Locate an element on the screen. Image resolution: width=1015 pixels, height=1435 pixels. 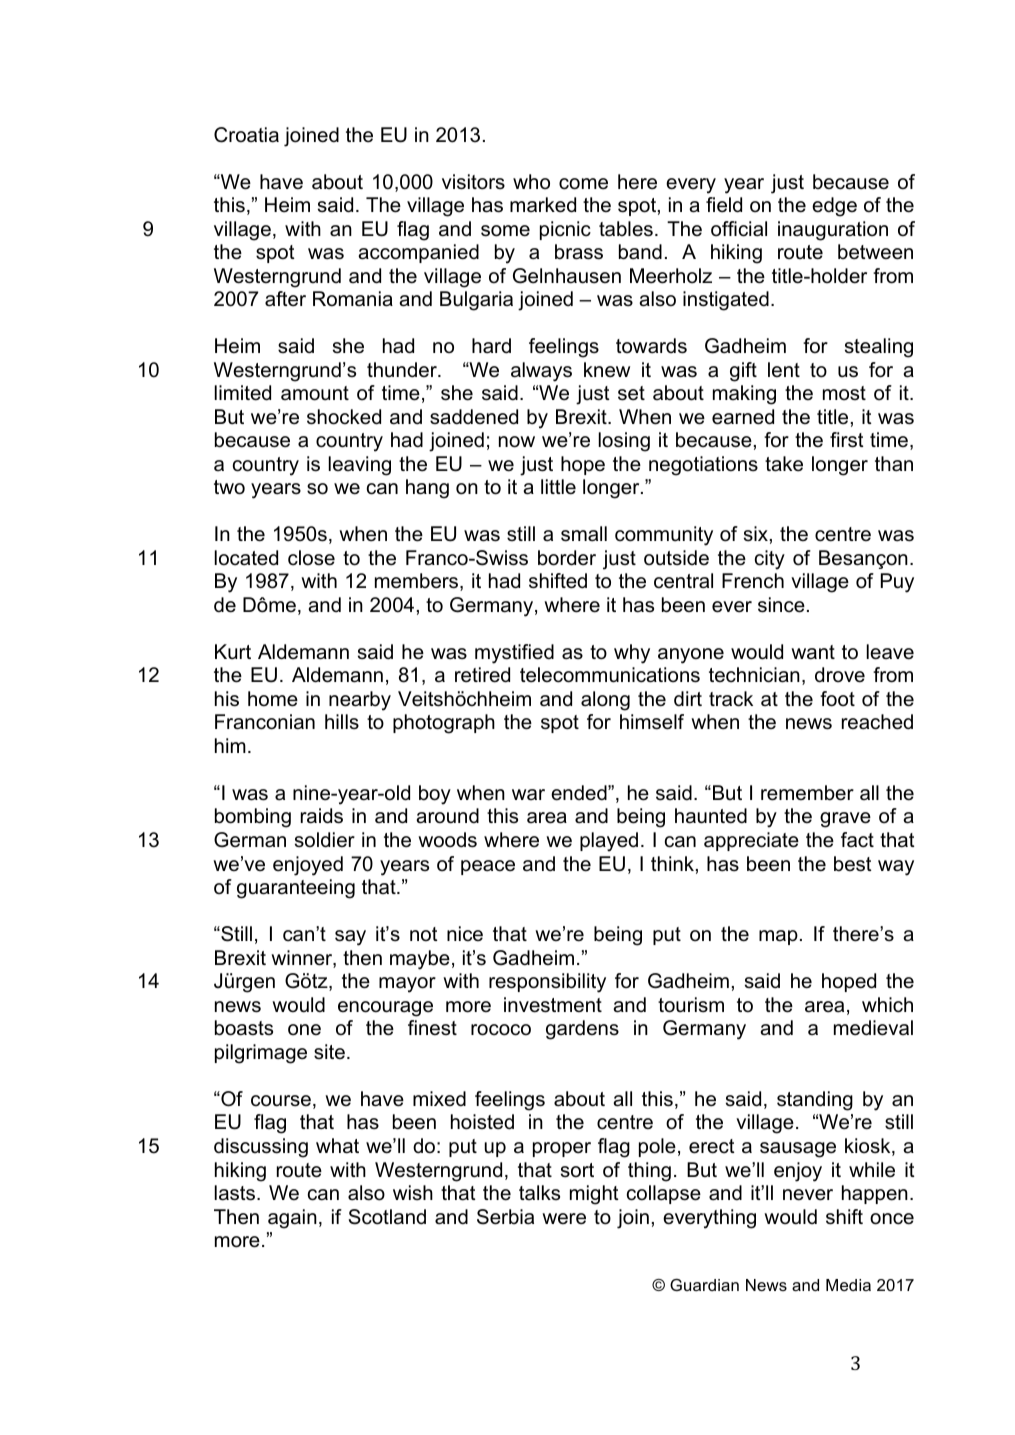
amount is located at coordinates (315, 393).
